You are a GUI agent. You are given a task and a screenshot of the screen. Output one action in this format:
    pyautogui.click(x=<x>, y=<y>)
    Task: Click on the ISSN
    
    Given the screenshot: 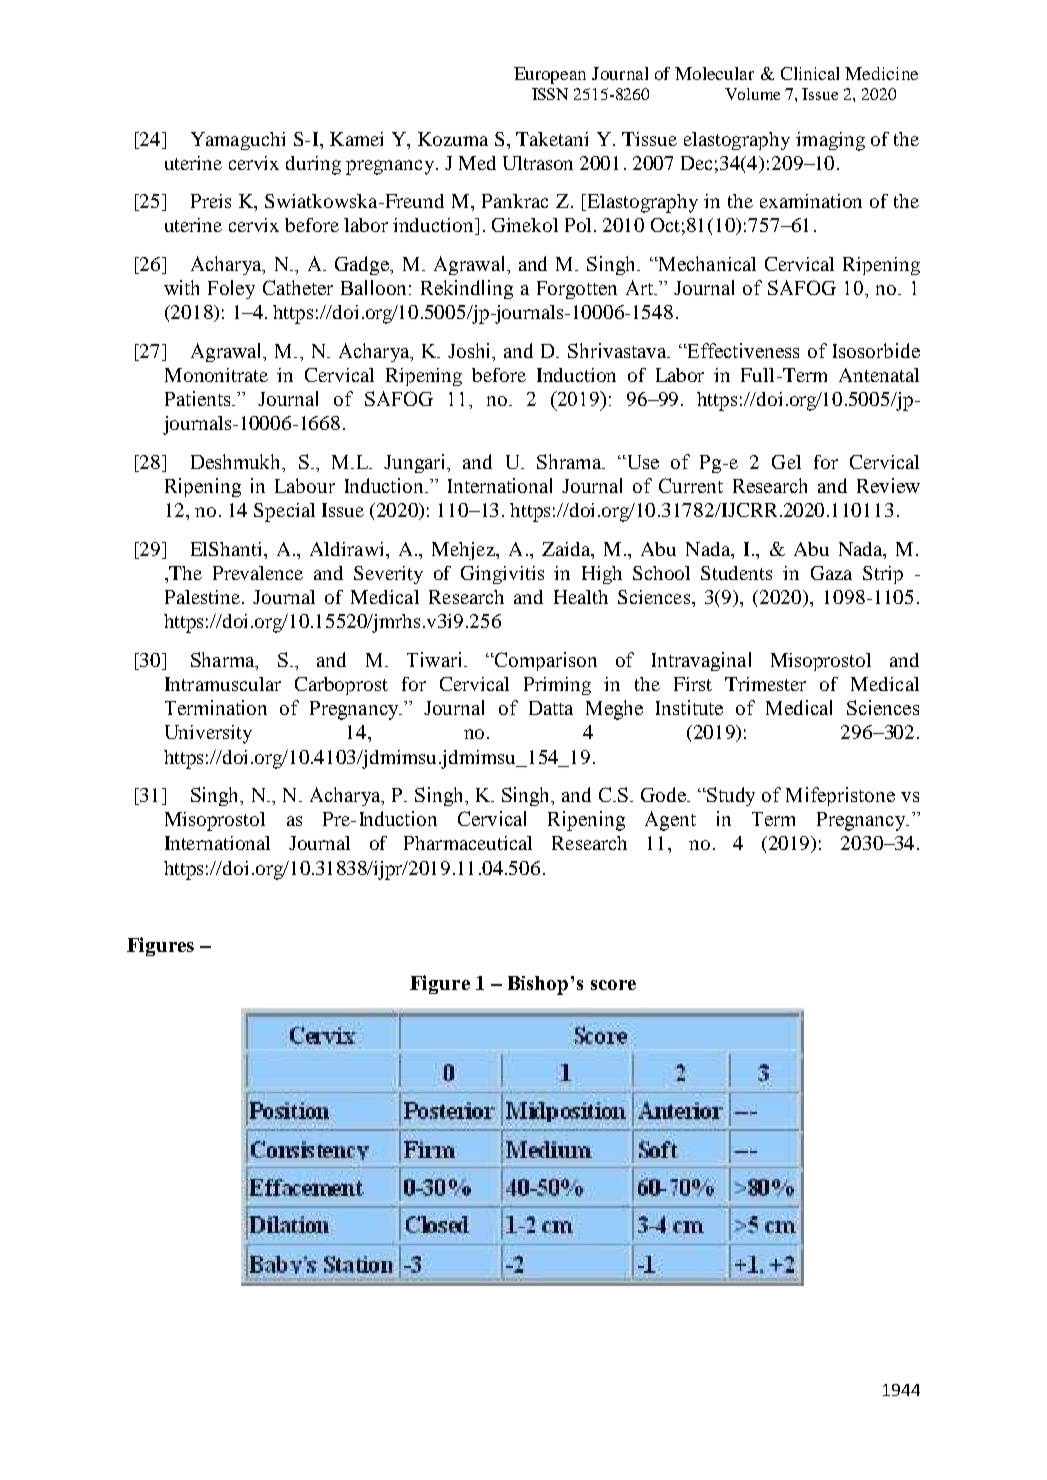 What is the action you would take?
    pyautogui.click(x=550, y=94)
